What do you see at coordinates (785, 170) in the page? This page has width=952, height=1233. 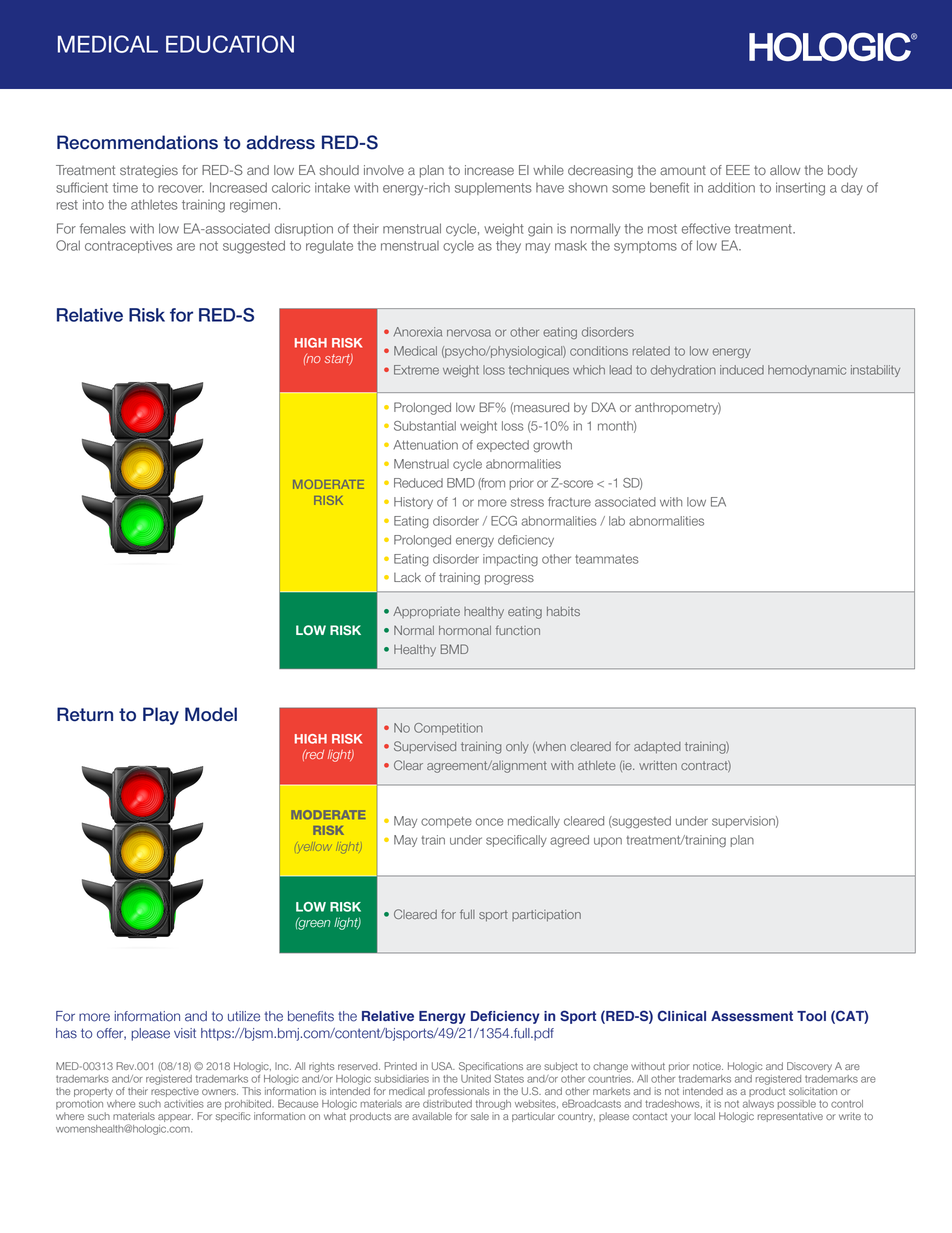 I see `allow` at bounding box center [785, 170].
